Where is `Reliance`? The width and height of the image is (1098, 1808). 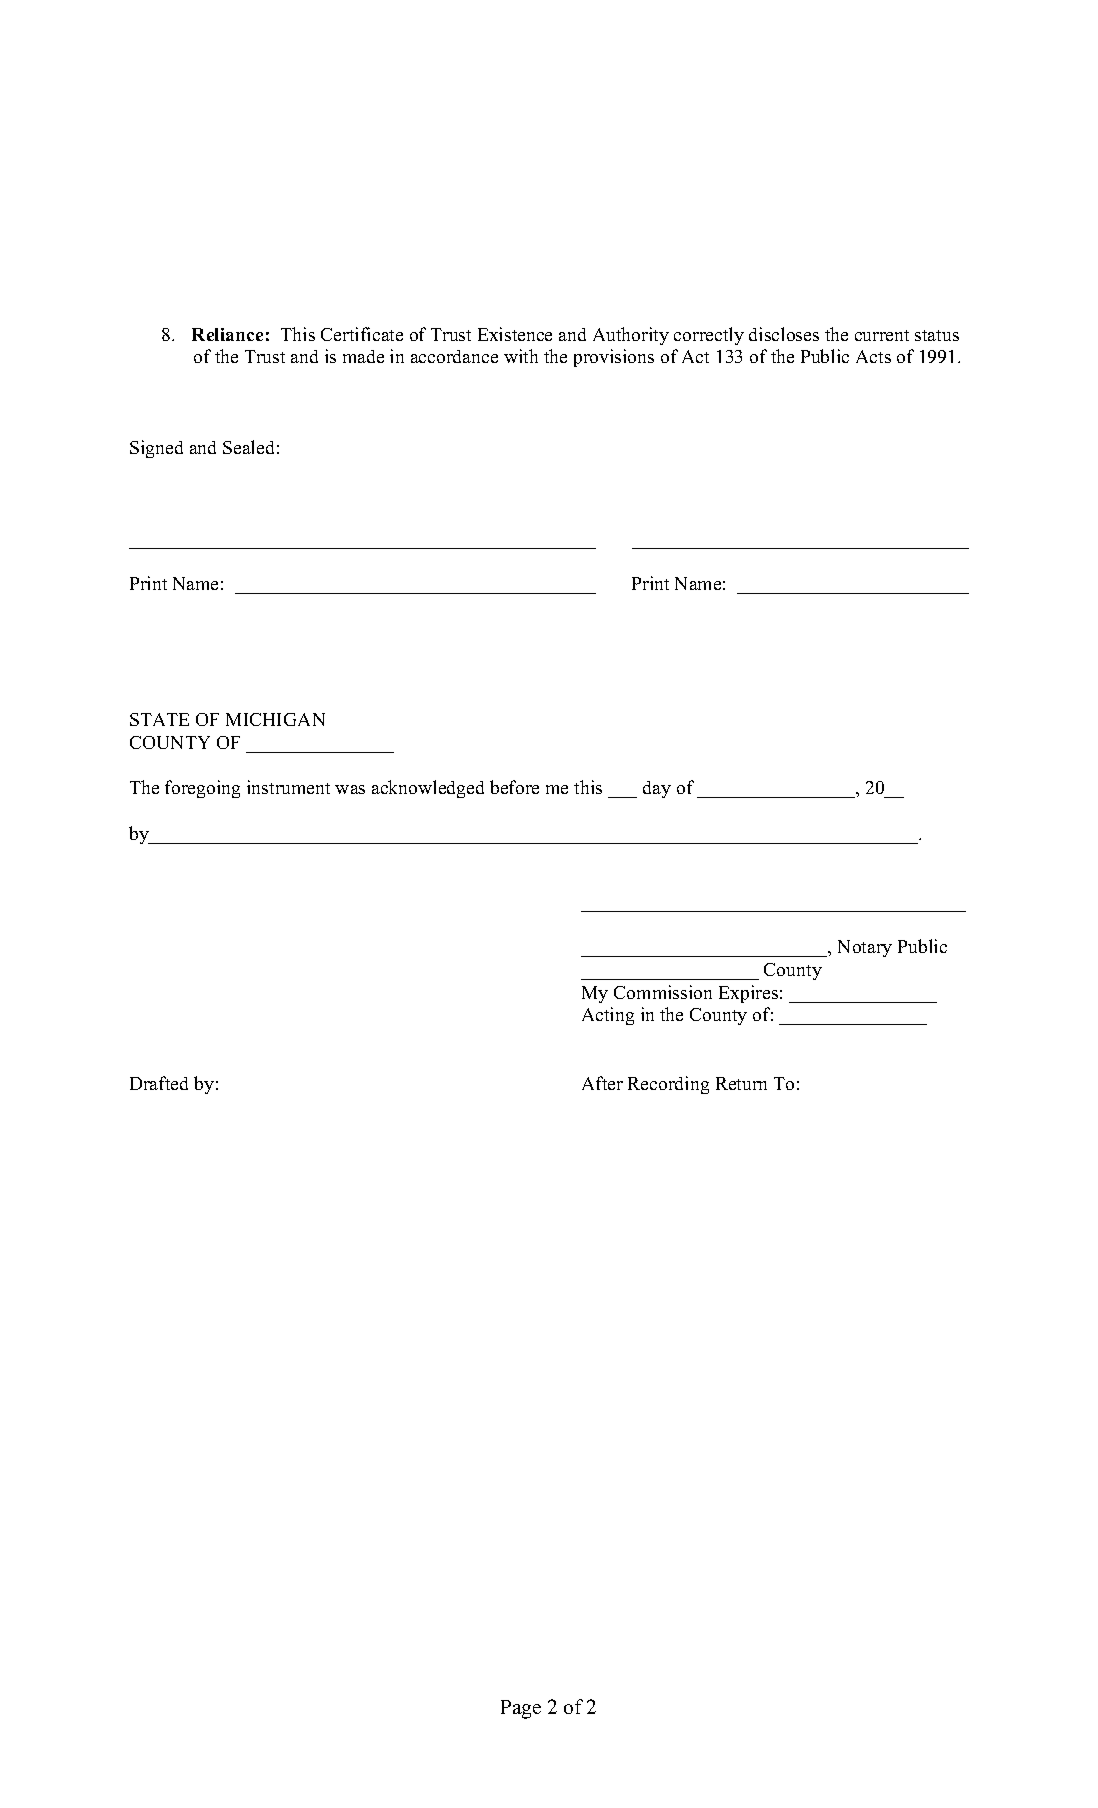
Reliance is located at coordinates (227, 334).
